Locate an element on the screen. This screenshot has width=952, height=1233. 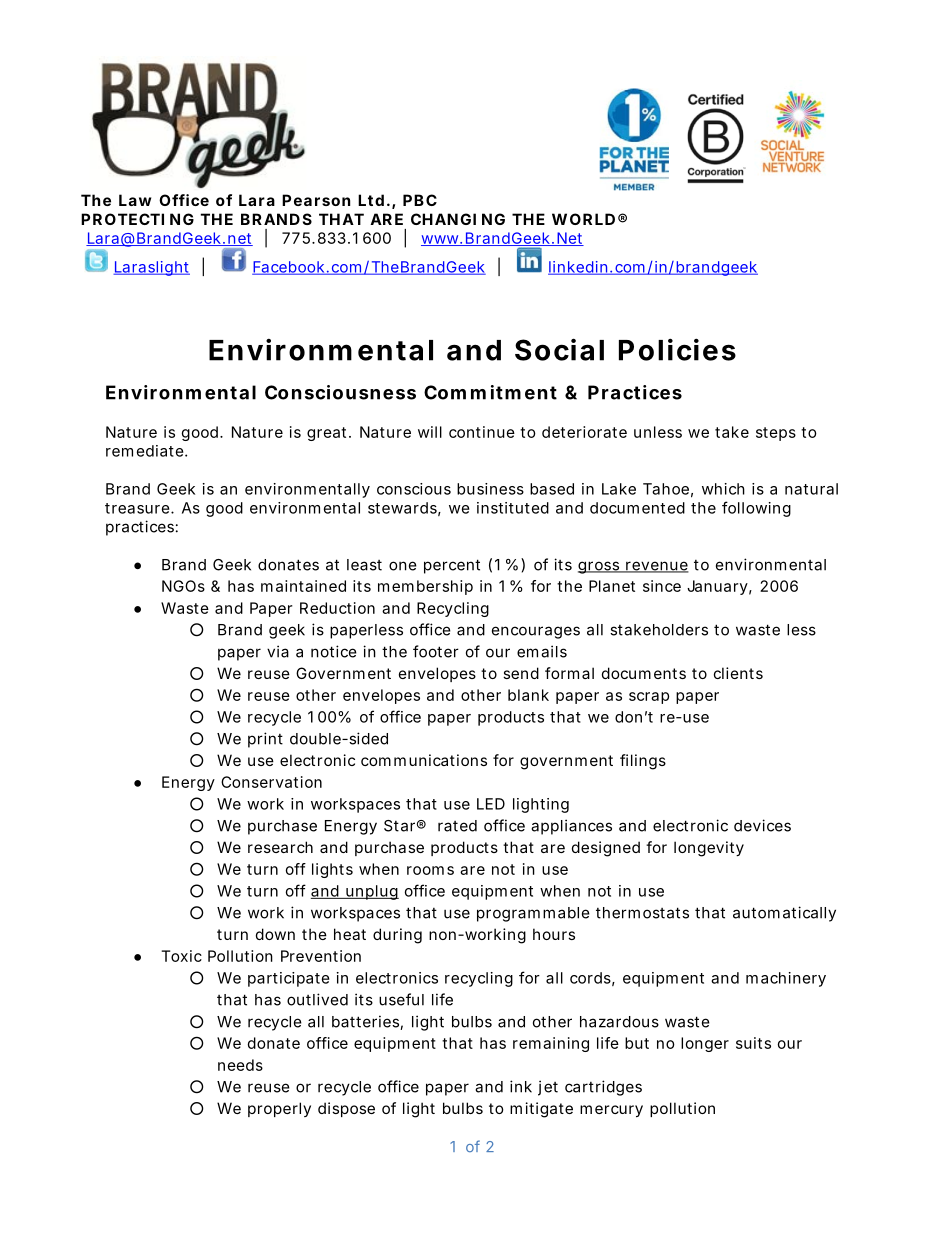
footer is located at coordinates (436, 651).
